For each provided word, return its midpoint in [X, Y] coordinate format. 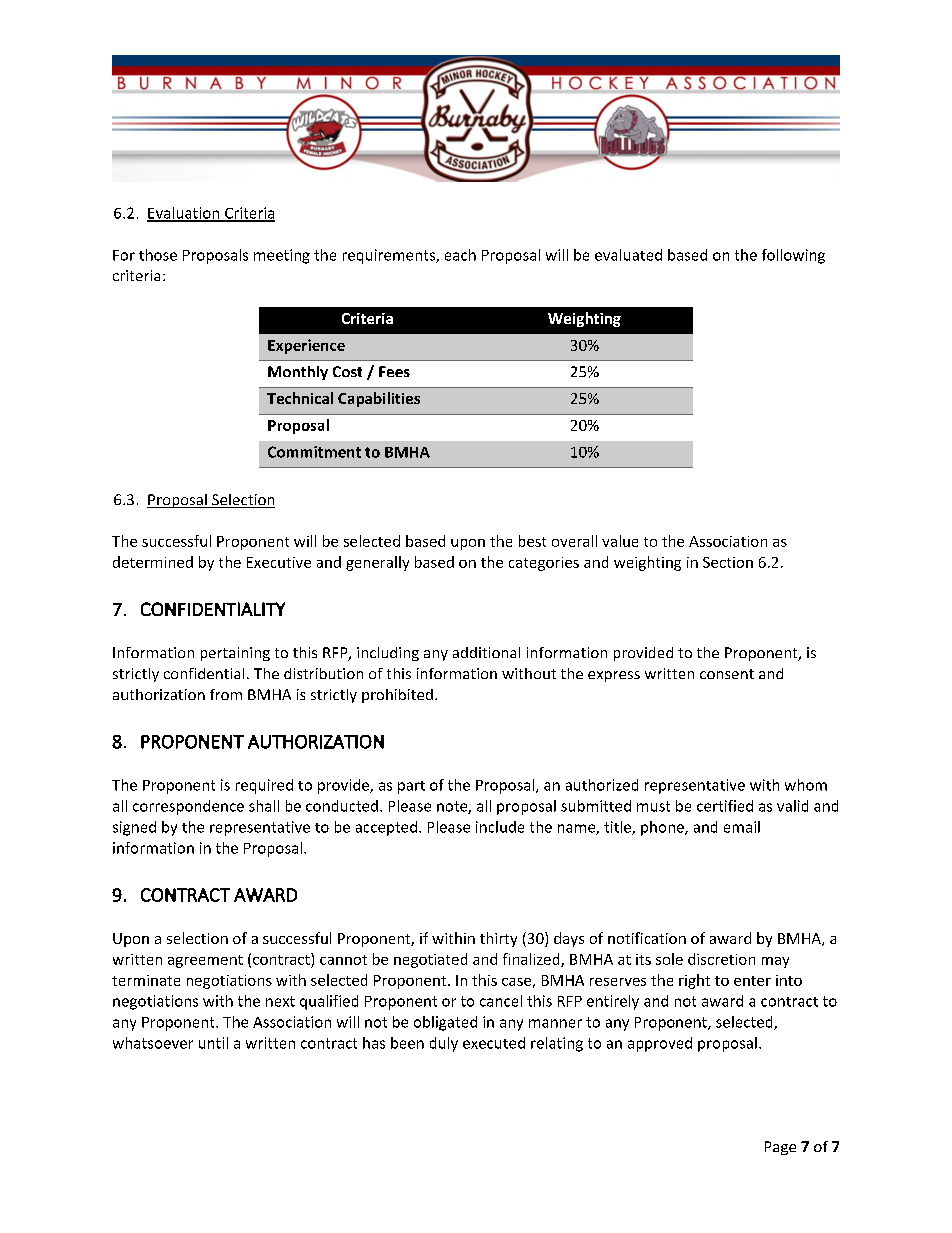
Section [728, 562]
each [460, 255]
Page [780, 1148]
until [213, 1043]
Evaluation [184, 214]
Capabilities [379, 399]
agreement [205, 961]
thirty [498, 939]
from [226, 694]
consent [727, 674]
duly [444, 1044]
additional [486, 652]
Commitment [314, 452]
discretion [721, 959]
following [793, 256]
